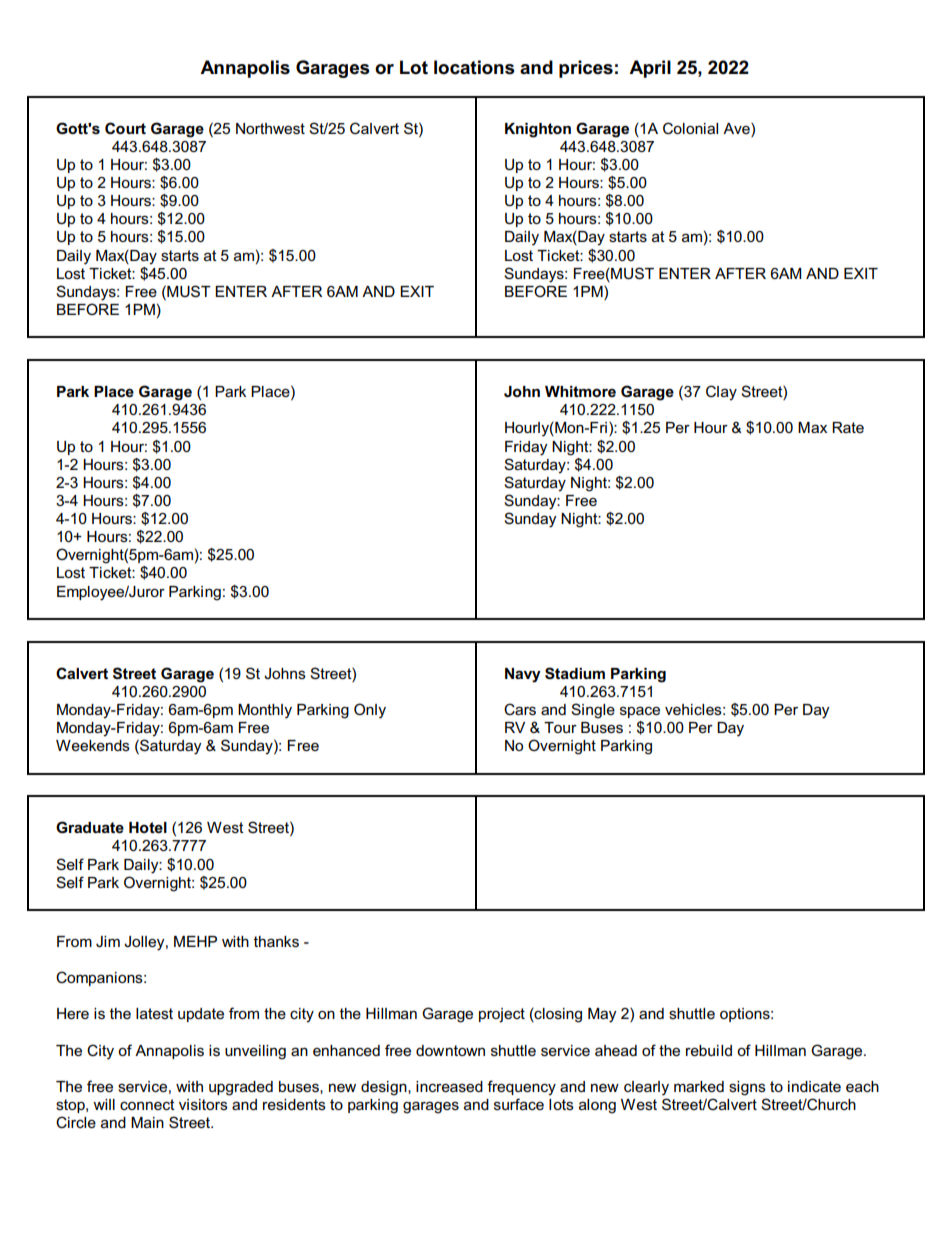 The height and width of the screenshot is (1233, 952). What do you see at coordinates (737, 128) in the screenshot?
I see `Ave` at bounding box center [737, 128].
